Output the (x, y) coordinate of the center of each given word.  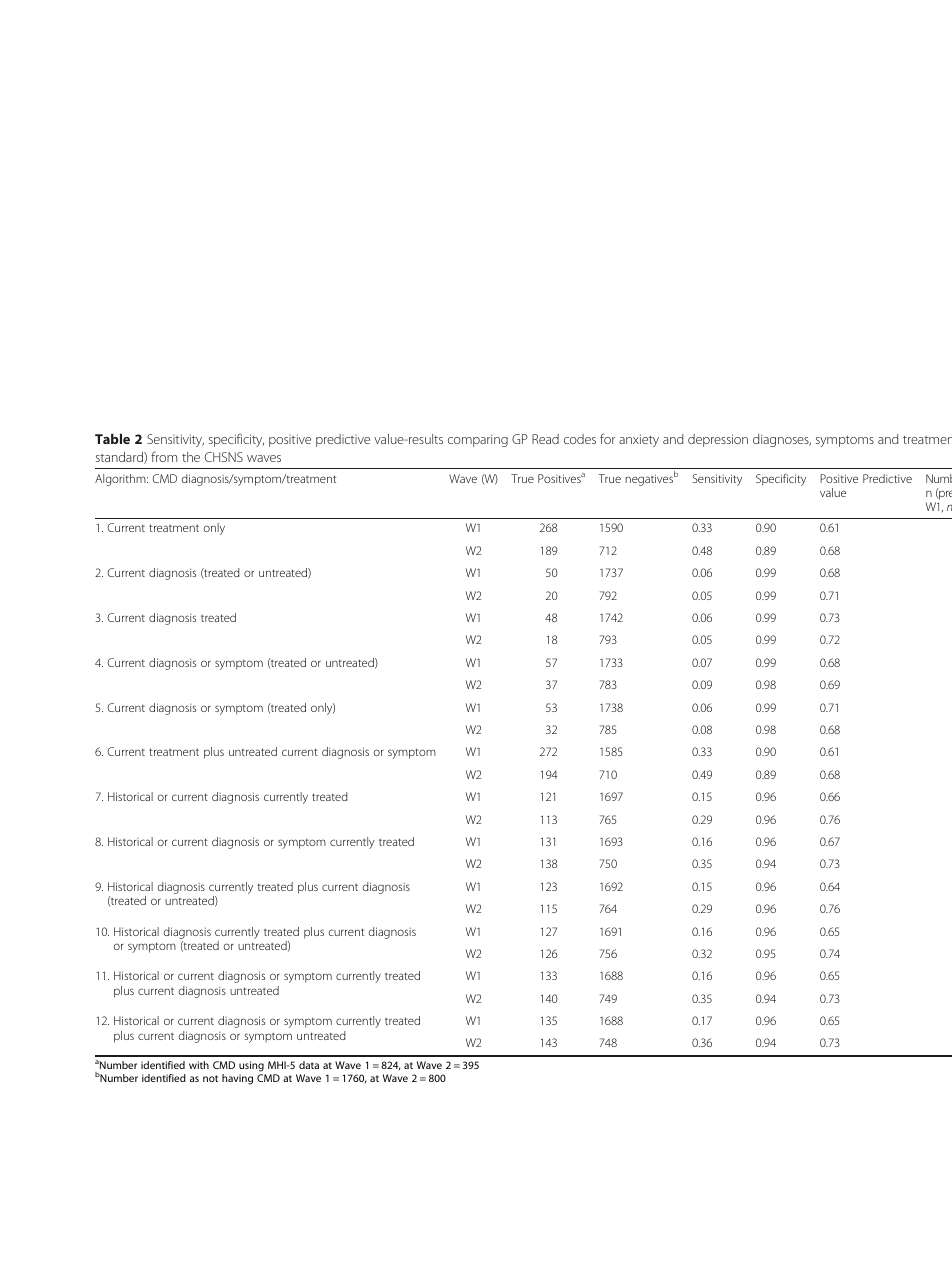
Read (545, 439)
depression (718, 440)
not (210, 1078)
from (164, 456)
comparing (478, 440)
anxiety (639, 440)
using (251, 1066)
